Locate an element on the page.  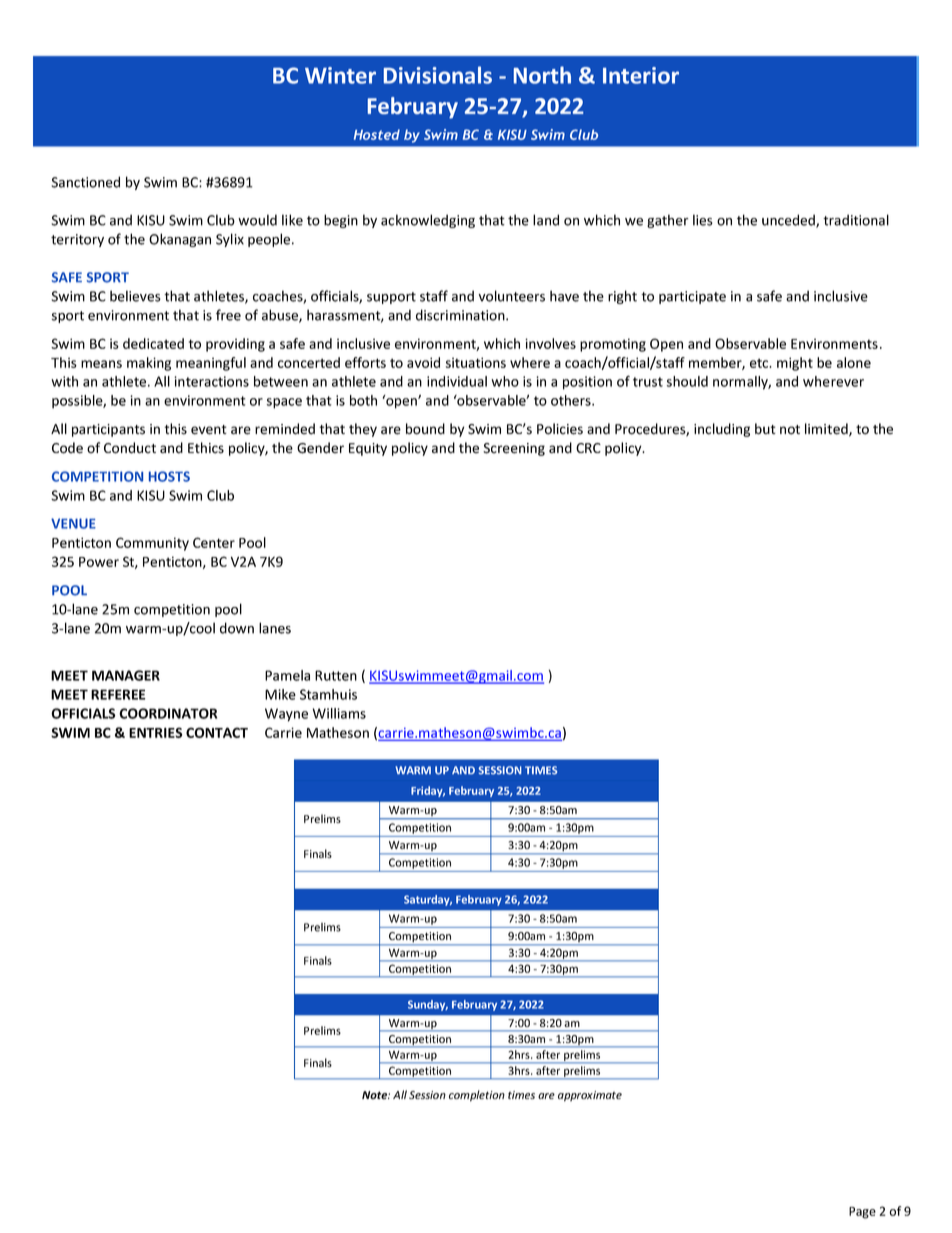
Williams is located at coordinates (339, 713).
